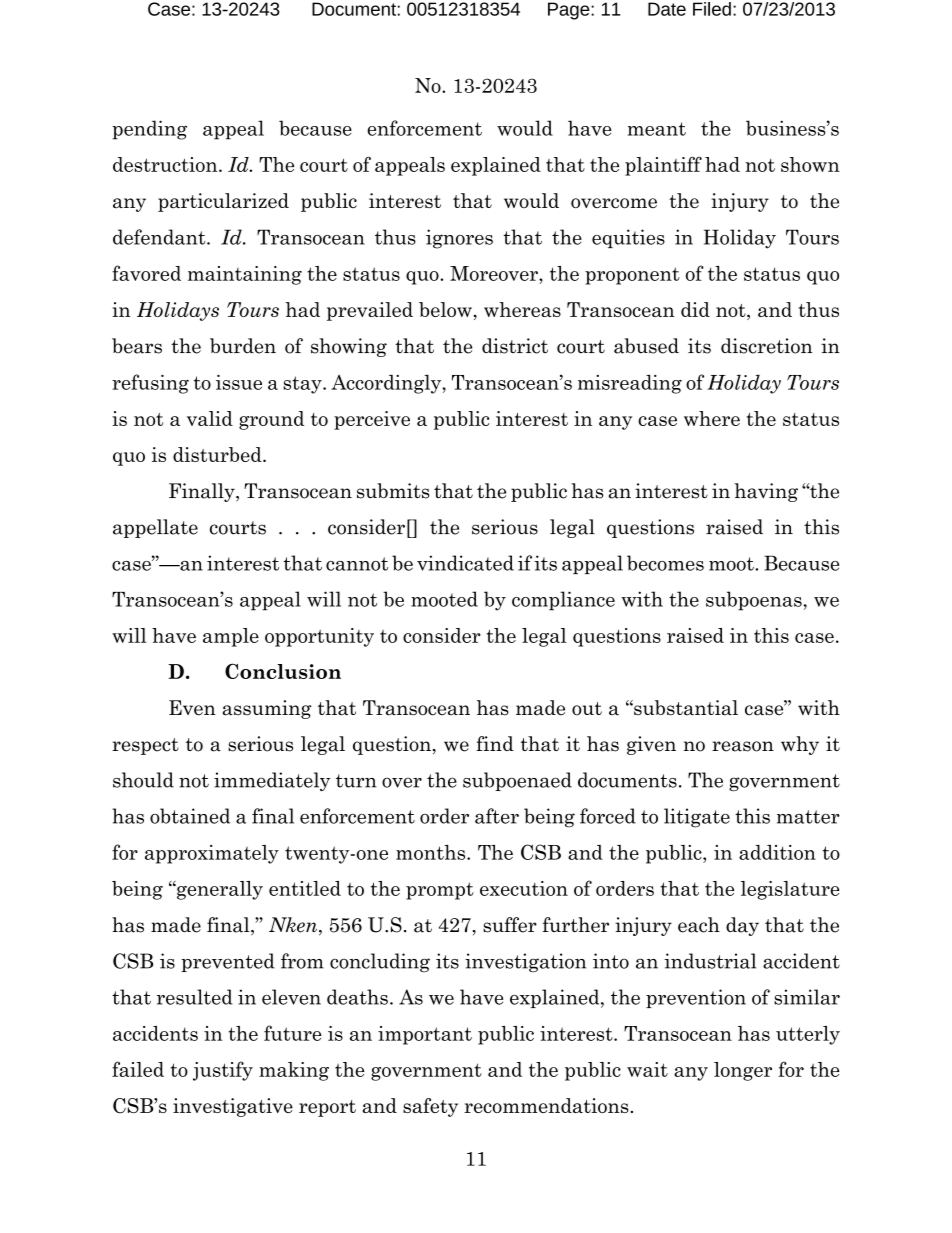  Describe the element at coordinates (190, 816) in the screenshot. I see `obtained` at that location.
